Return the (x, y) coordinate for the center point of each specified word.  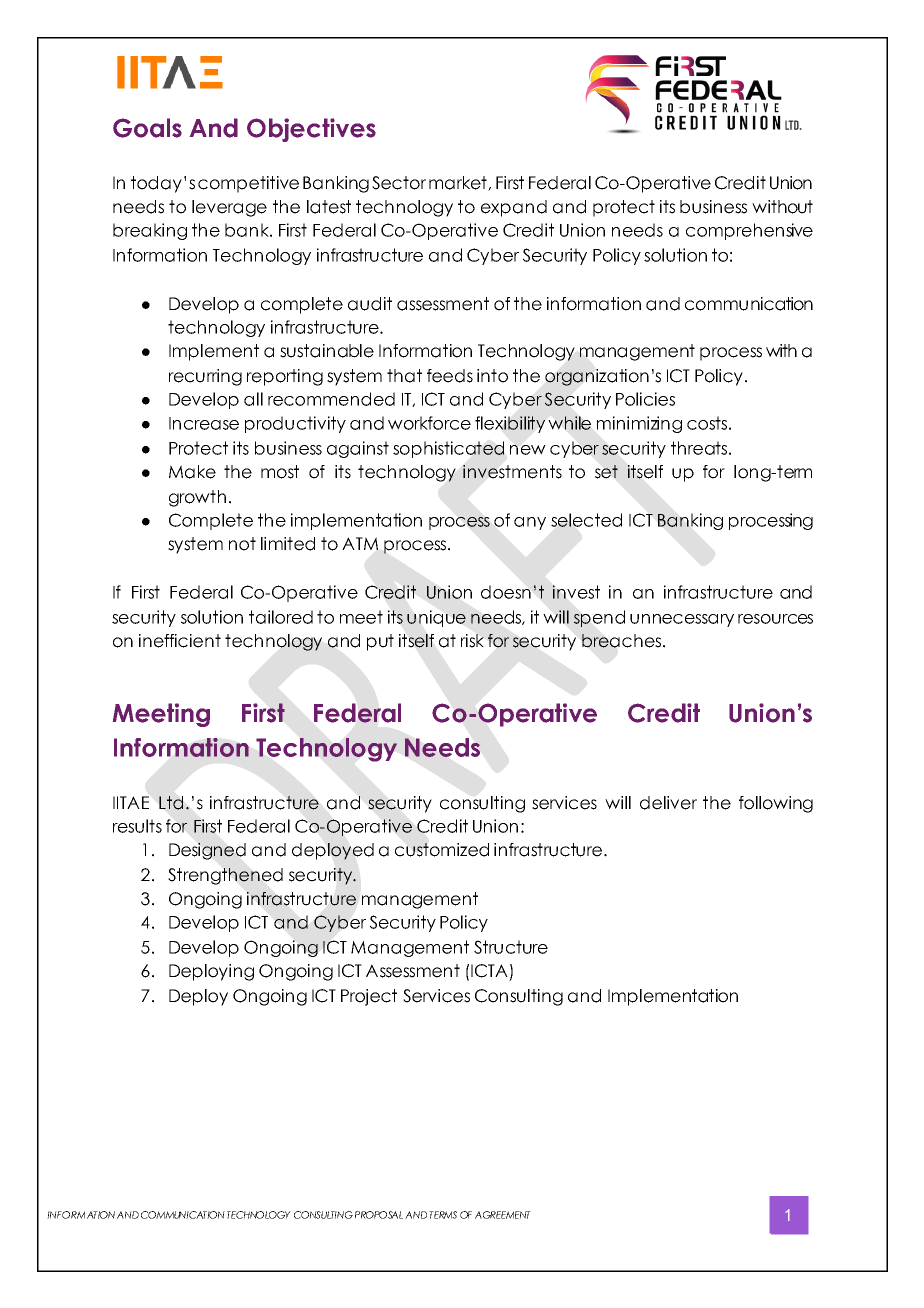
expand (514, 208)
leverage (229, 208)
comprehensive (749, 231)
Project (369, 997)
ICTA (489, 971)
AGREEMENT (503, 1215)
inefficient (180, 641)
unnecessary (682, 620)
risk (472, 641)
